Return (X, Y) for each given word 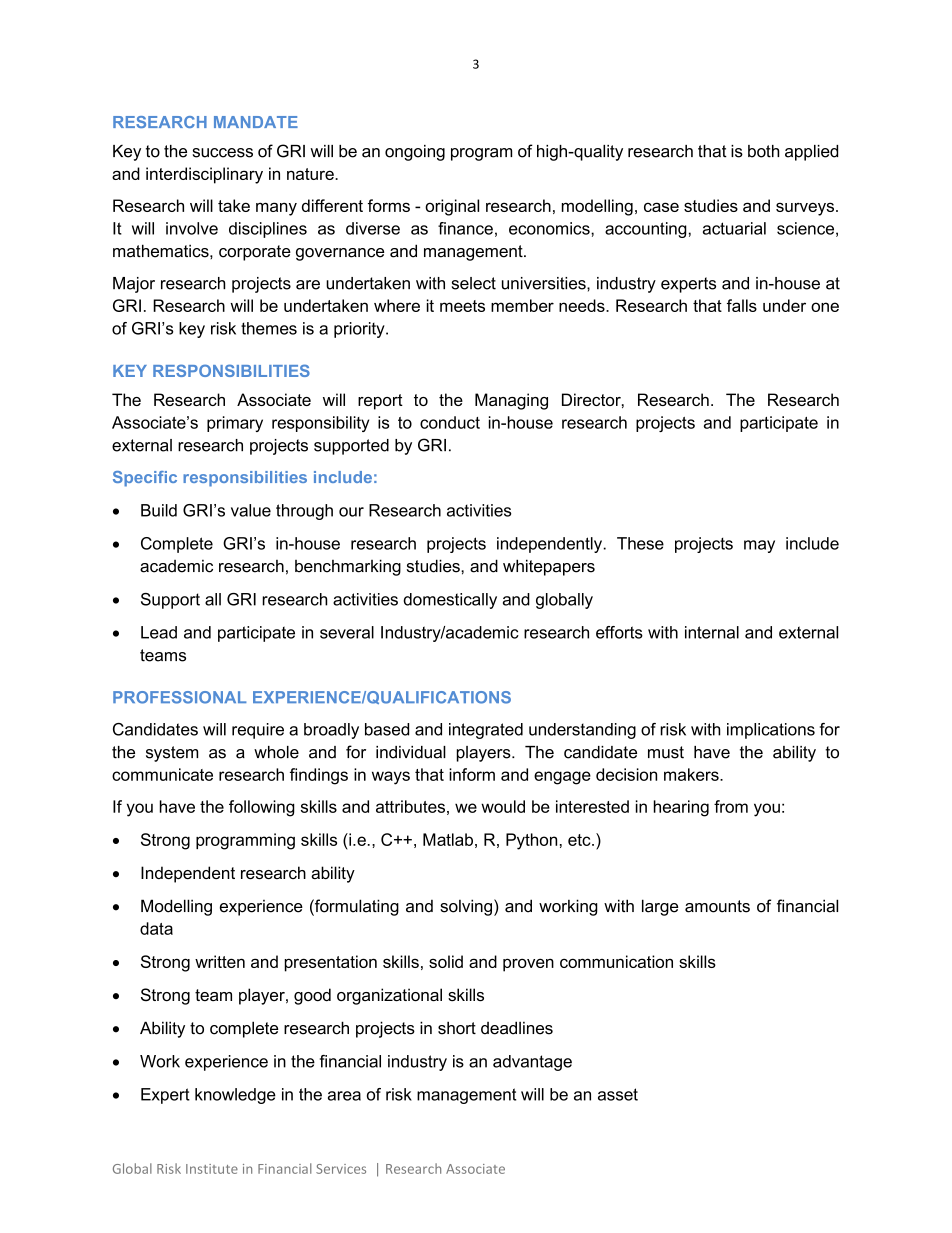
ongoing (415, 153)
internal (712, 632)
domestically (450, 601)
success (222, 153)
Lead (159, 632)
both (763, 151)
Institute (212, 1169)
